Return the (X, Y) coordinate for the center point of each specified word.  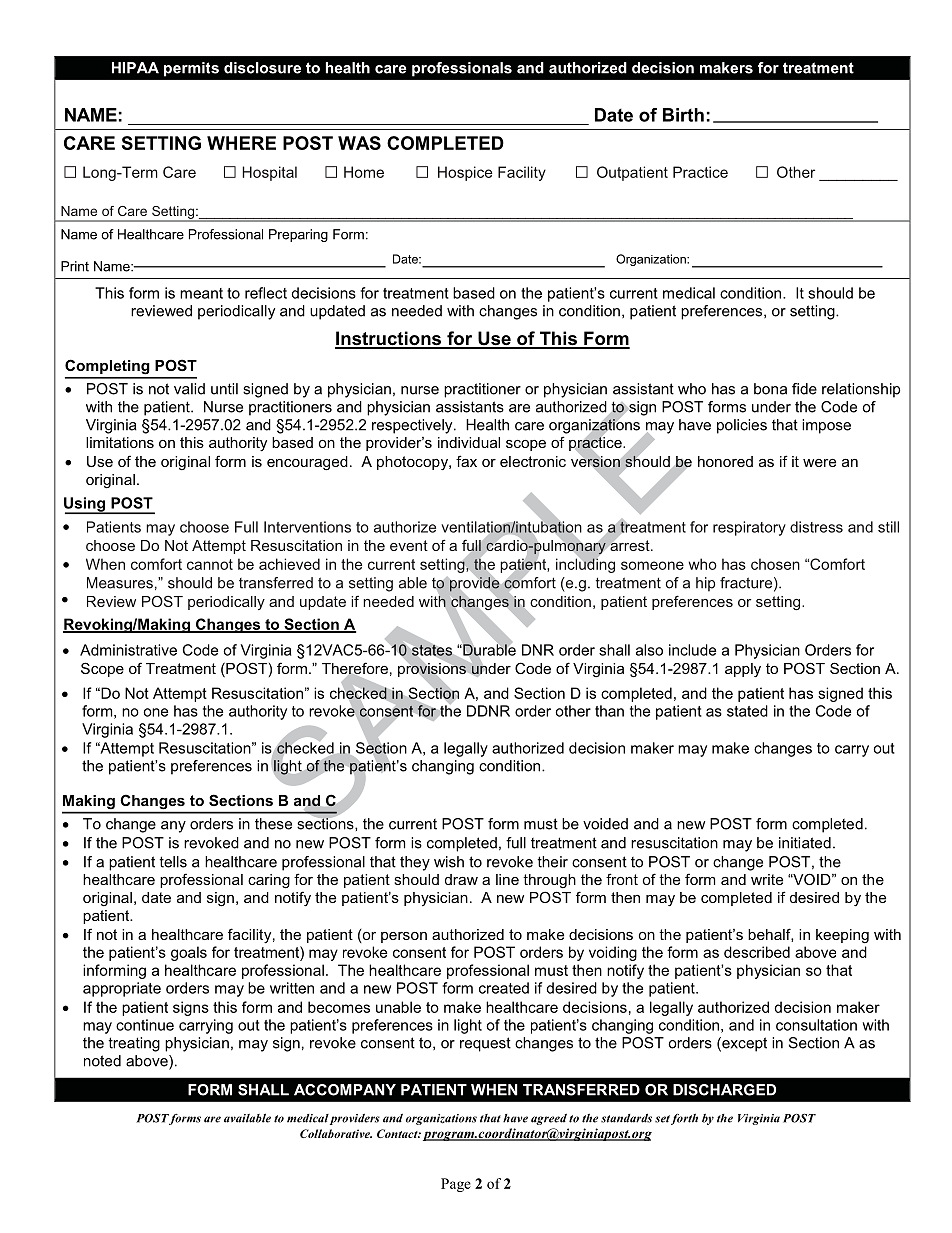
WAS (359, 143)
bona (770, 389)
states (432, 650)
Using (86, 505)
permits (191, 69)
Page (456, 1185)
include (692, 650)
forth (684, 1119)
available (247, 1118)
